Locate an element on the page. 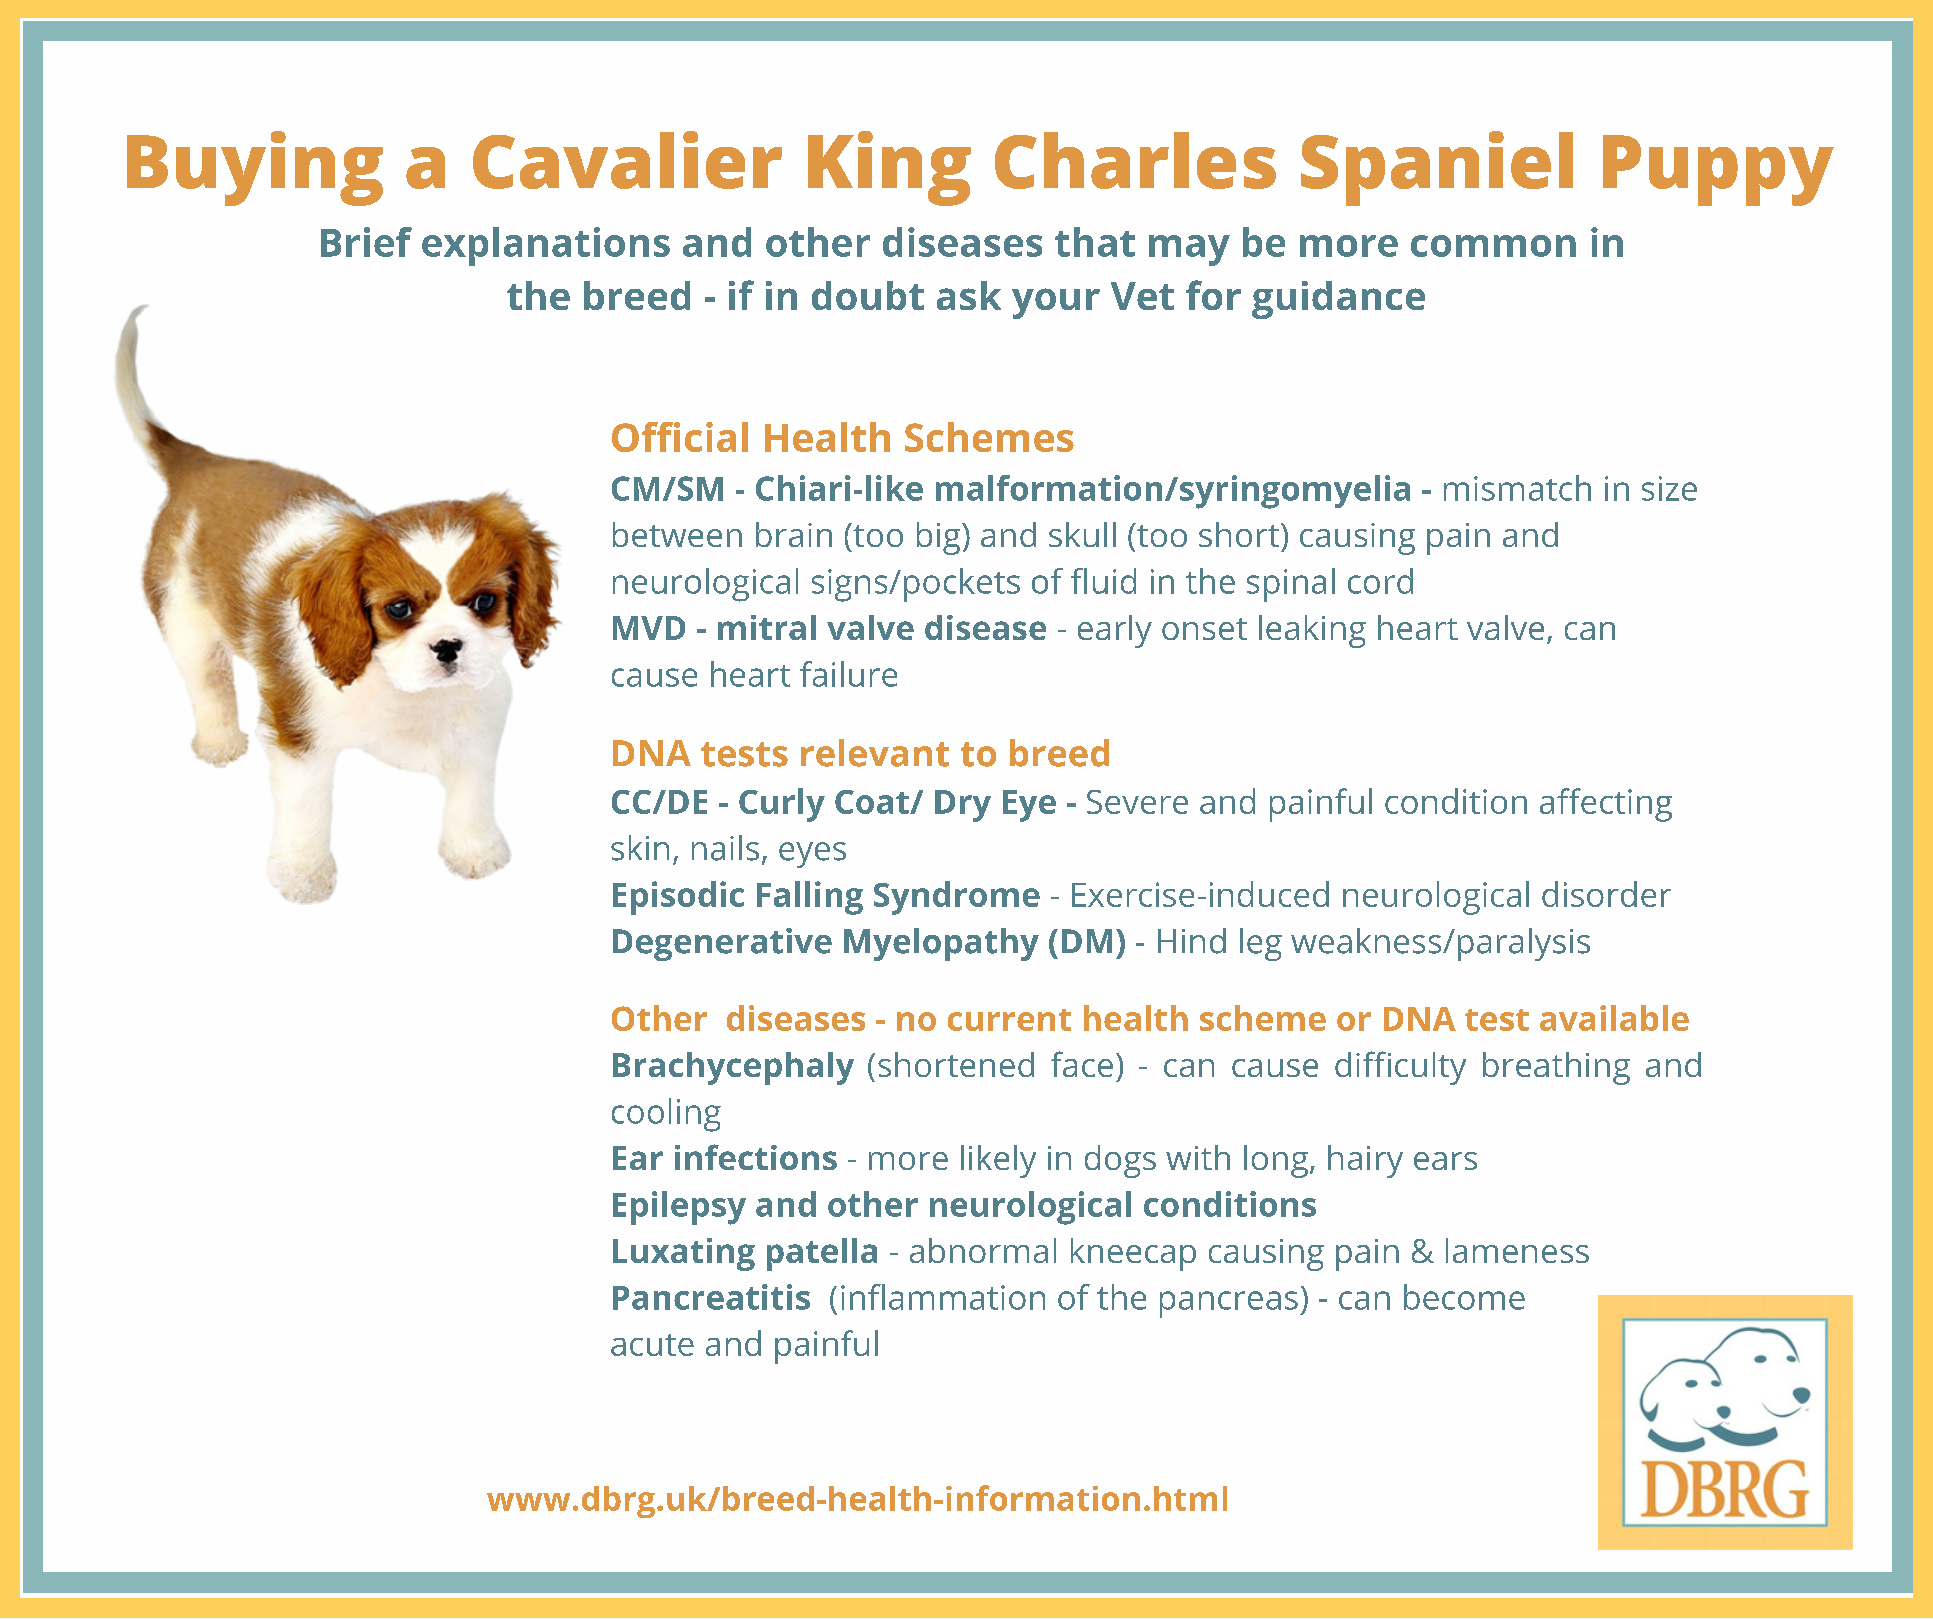 The height and width of the page is (1620, 1933). affecting is located at coordinates (1606, 805).
